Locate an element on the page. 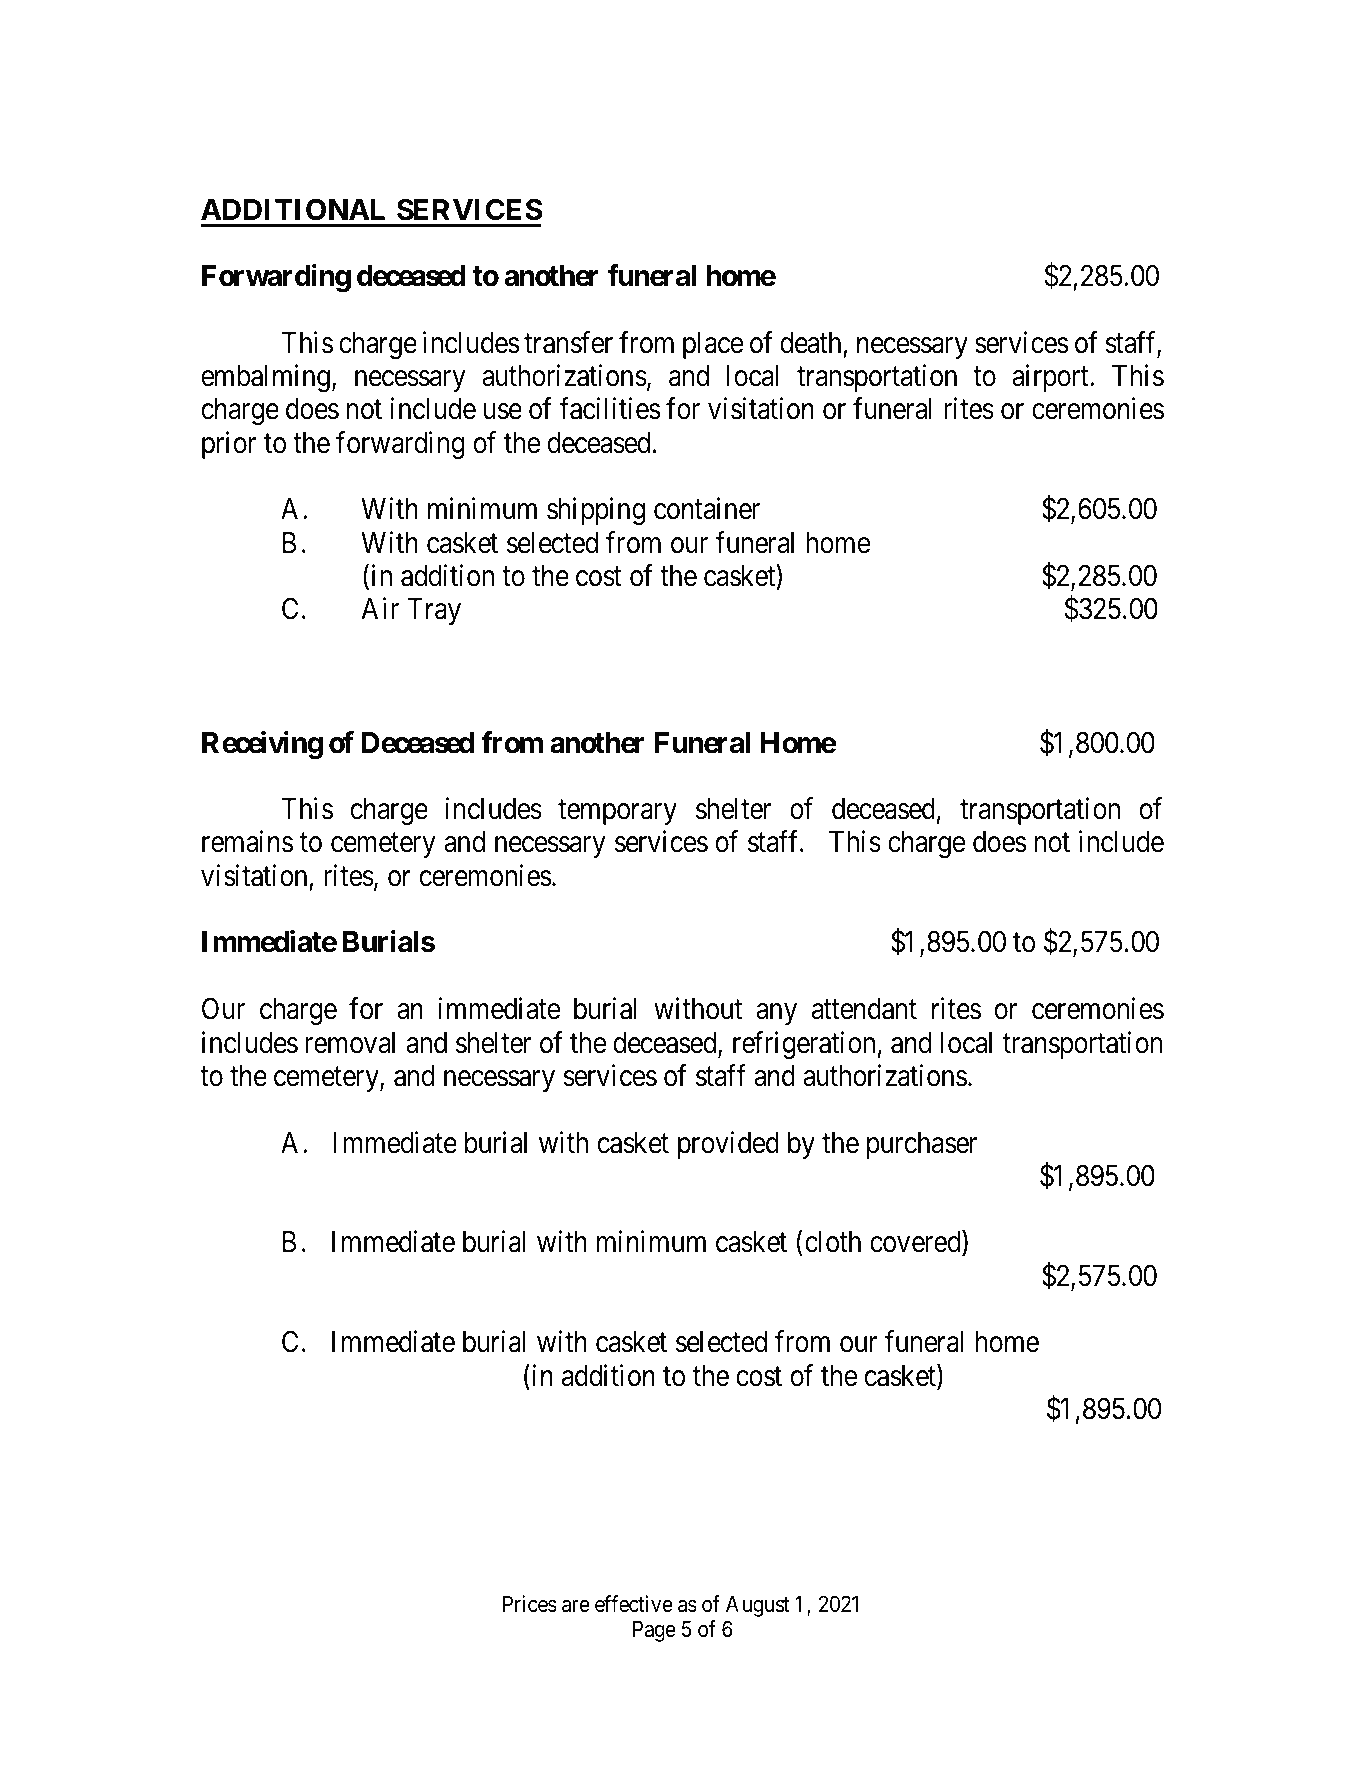 This page has width=1364, height=1765. provided is located at coordinates (728, 1145).
